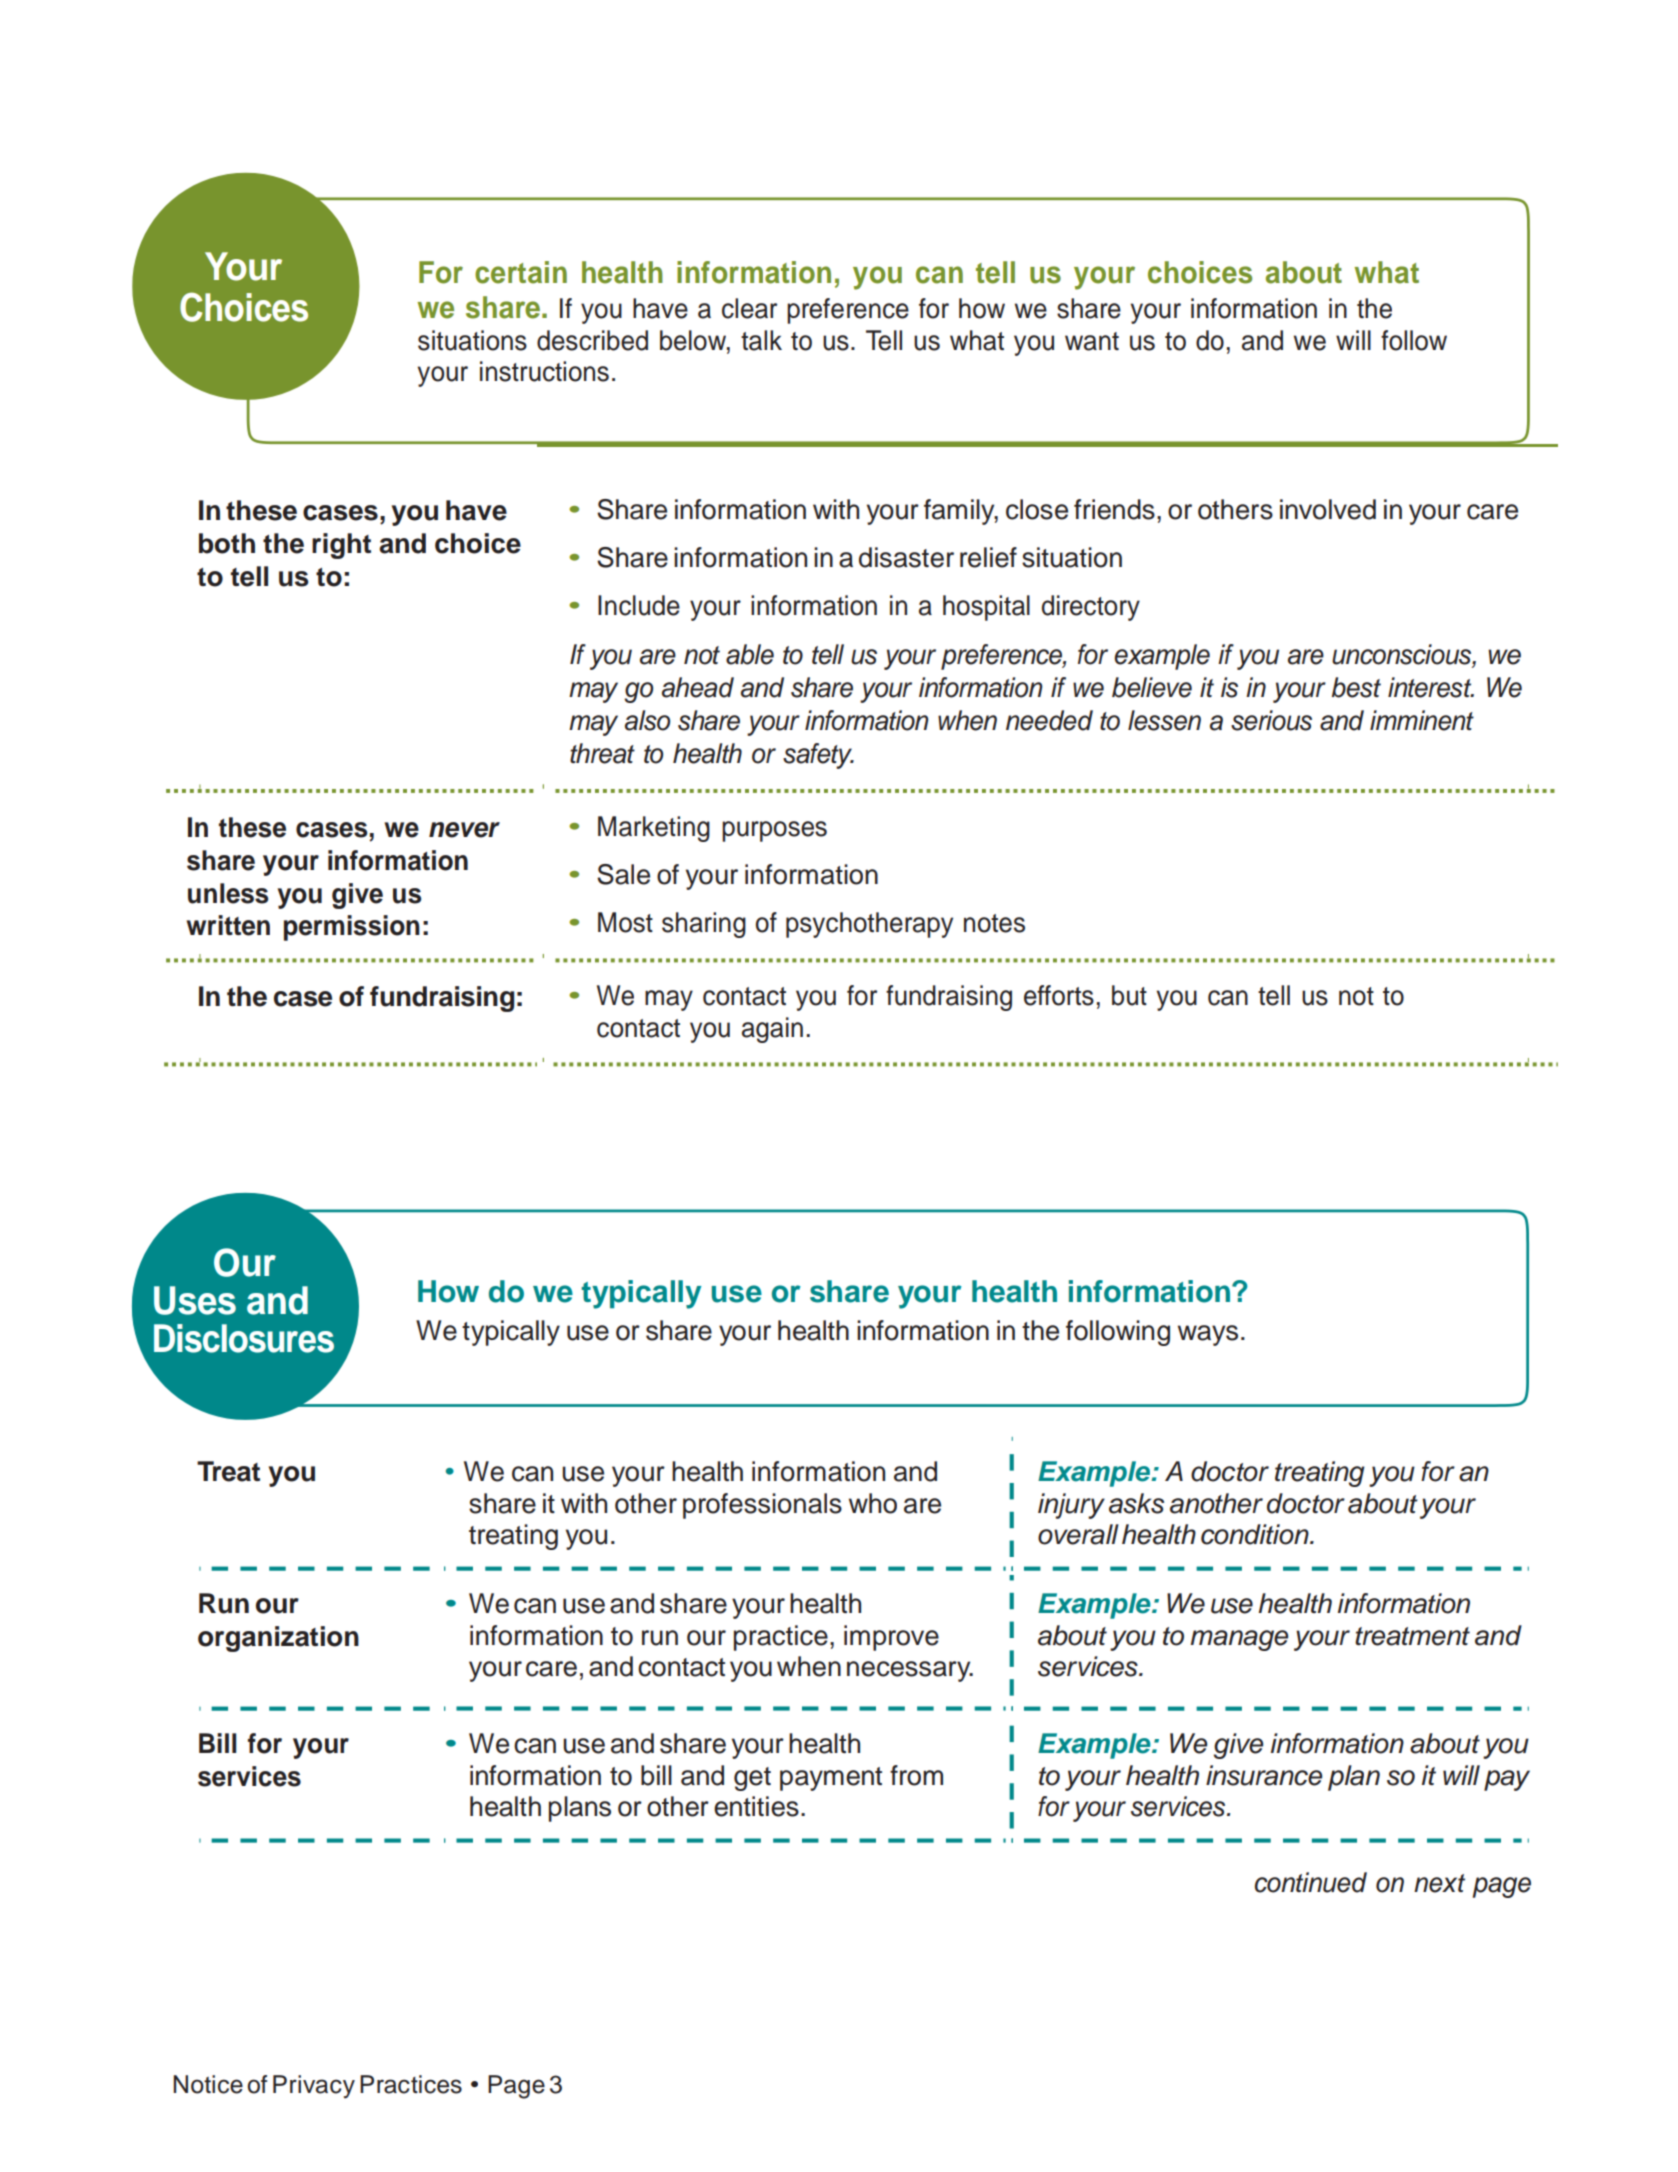 Image resolution: width=1678 pixels, height=2172 pixels. What do you see at coordinates (761, 340) in the image?
I see `talk` at bounding box center [761, 340].
